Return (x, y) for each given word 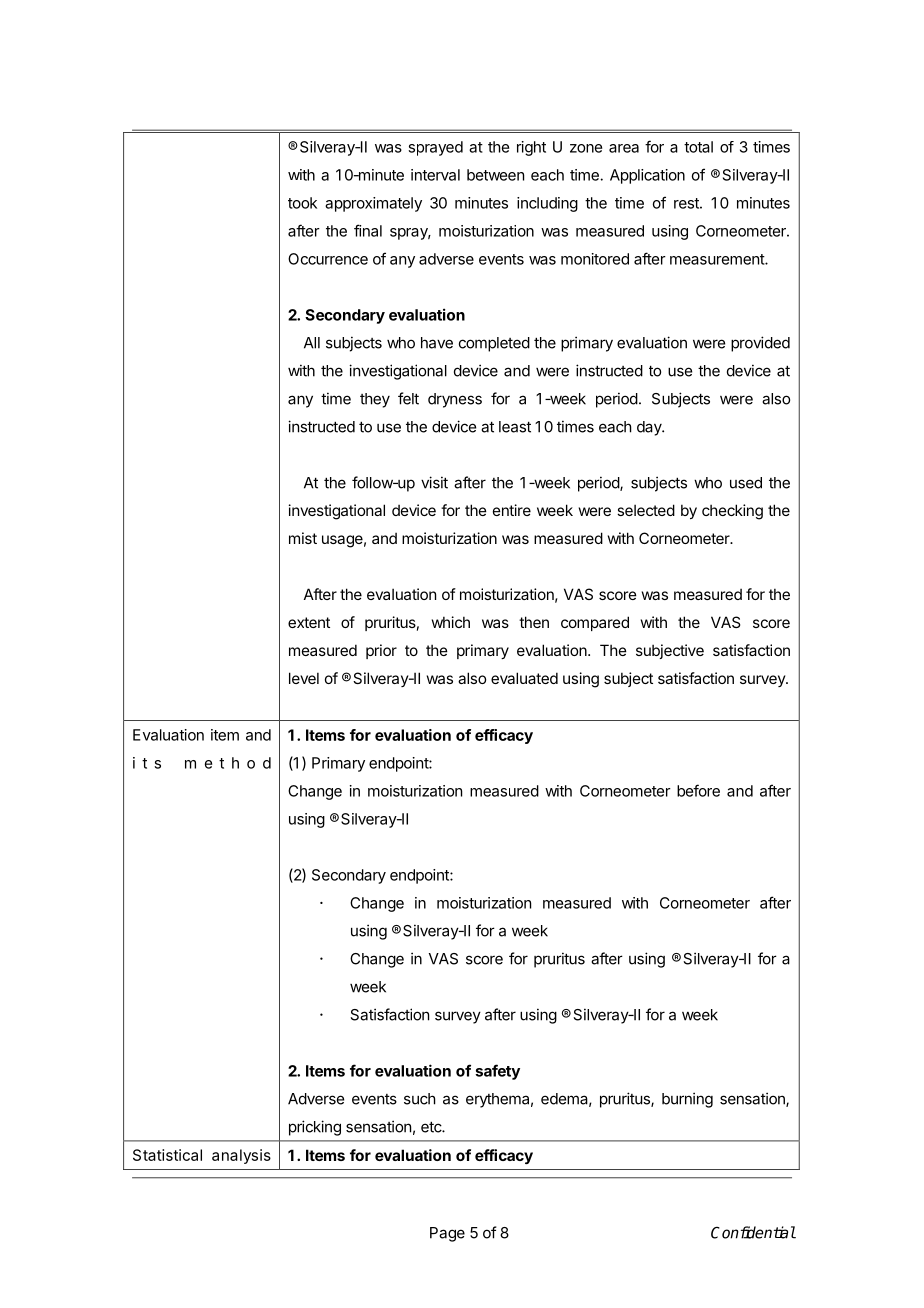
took (302, 203)
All (312, 343)
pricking (315, 1128)
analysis (241, 1156)
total (698, 147)
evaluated (524, 678)
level (304, 678)
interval (435, 175)
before (698, 790)
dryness (455, 400)
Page (447, 1234)
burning (687, 1100)
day (650, 428)
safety (497, 1072)
